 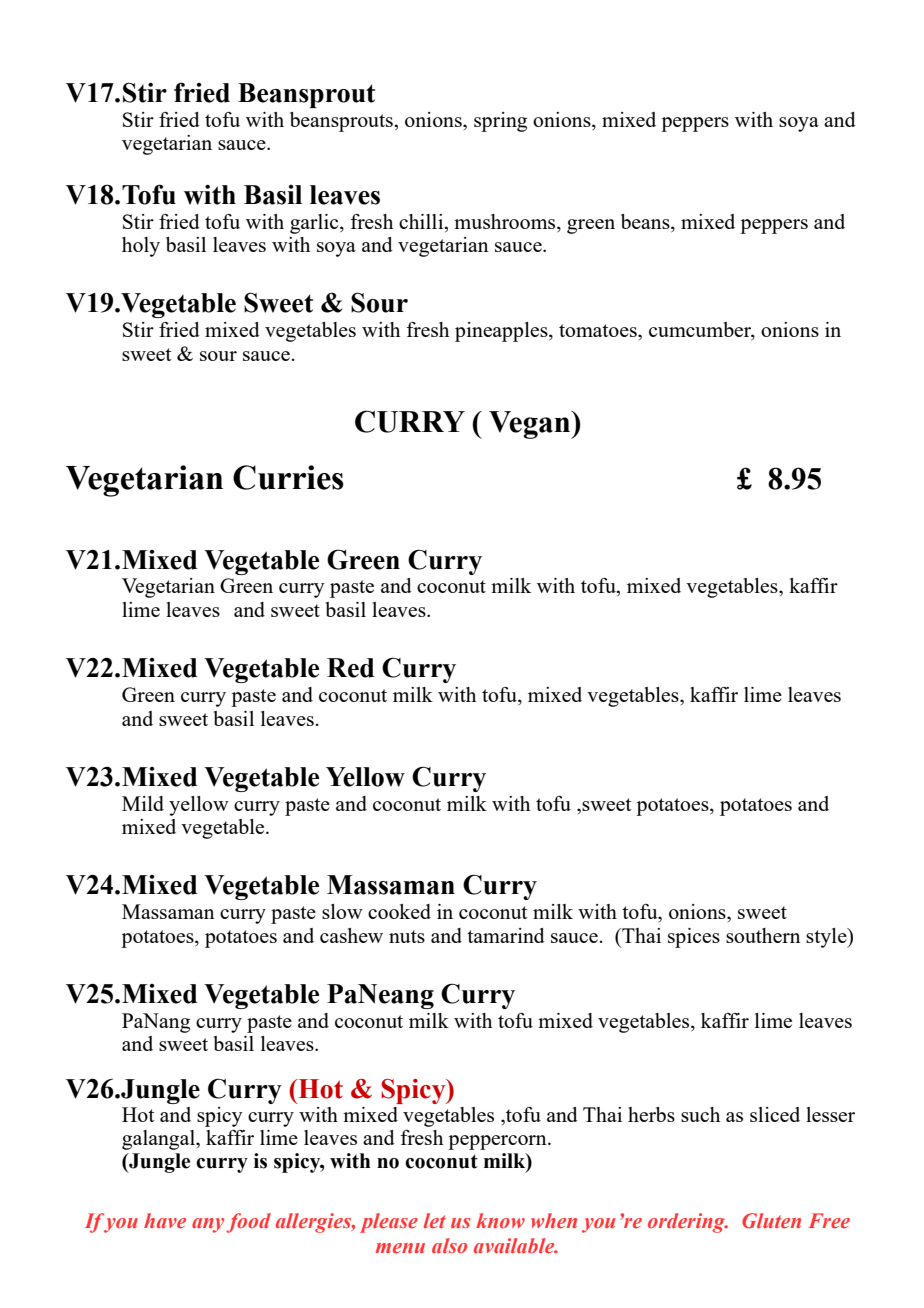 I want to click on know, so click(x=500, y=1220).
